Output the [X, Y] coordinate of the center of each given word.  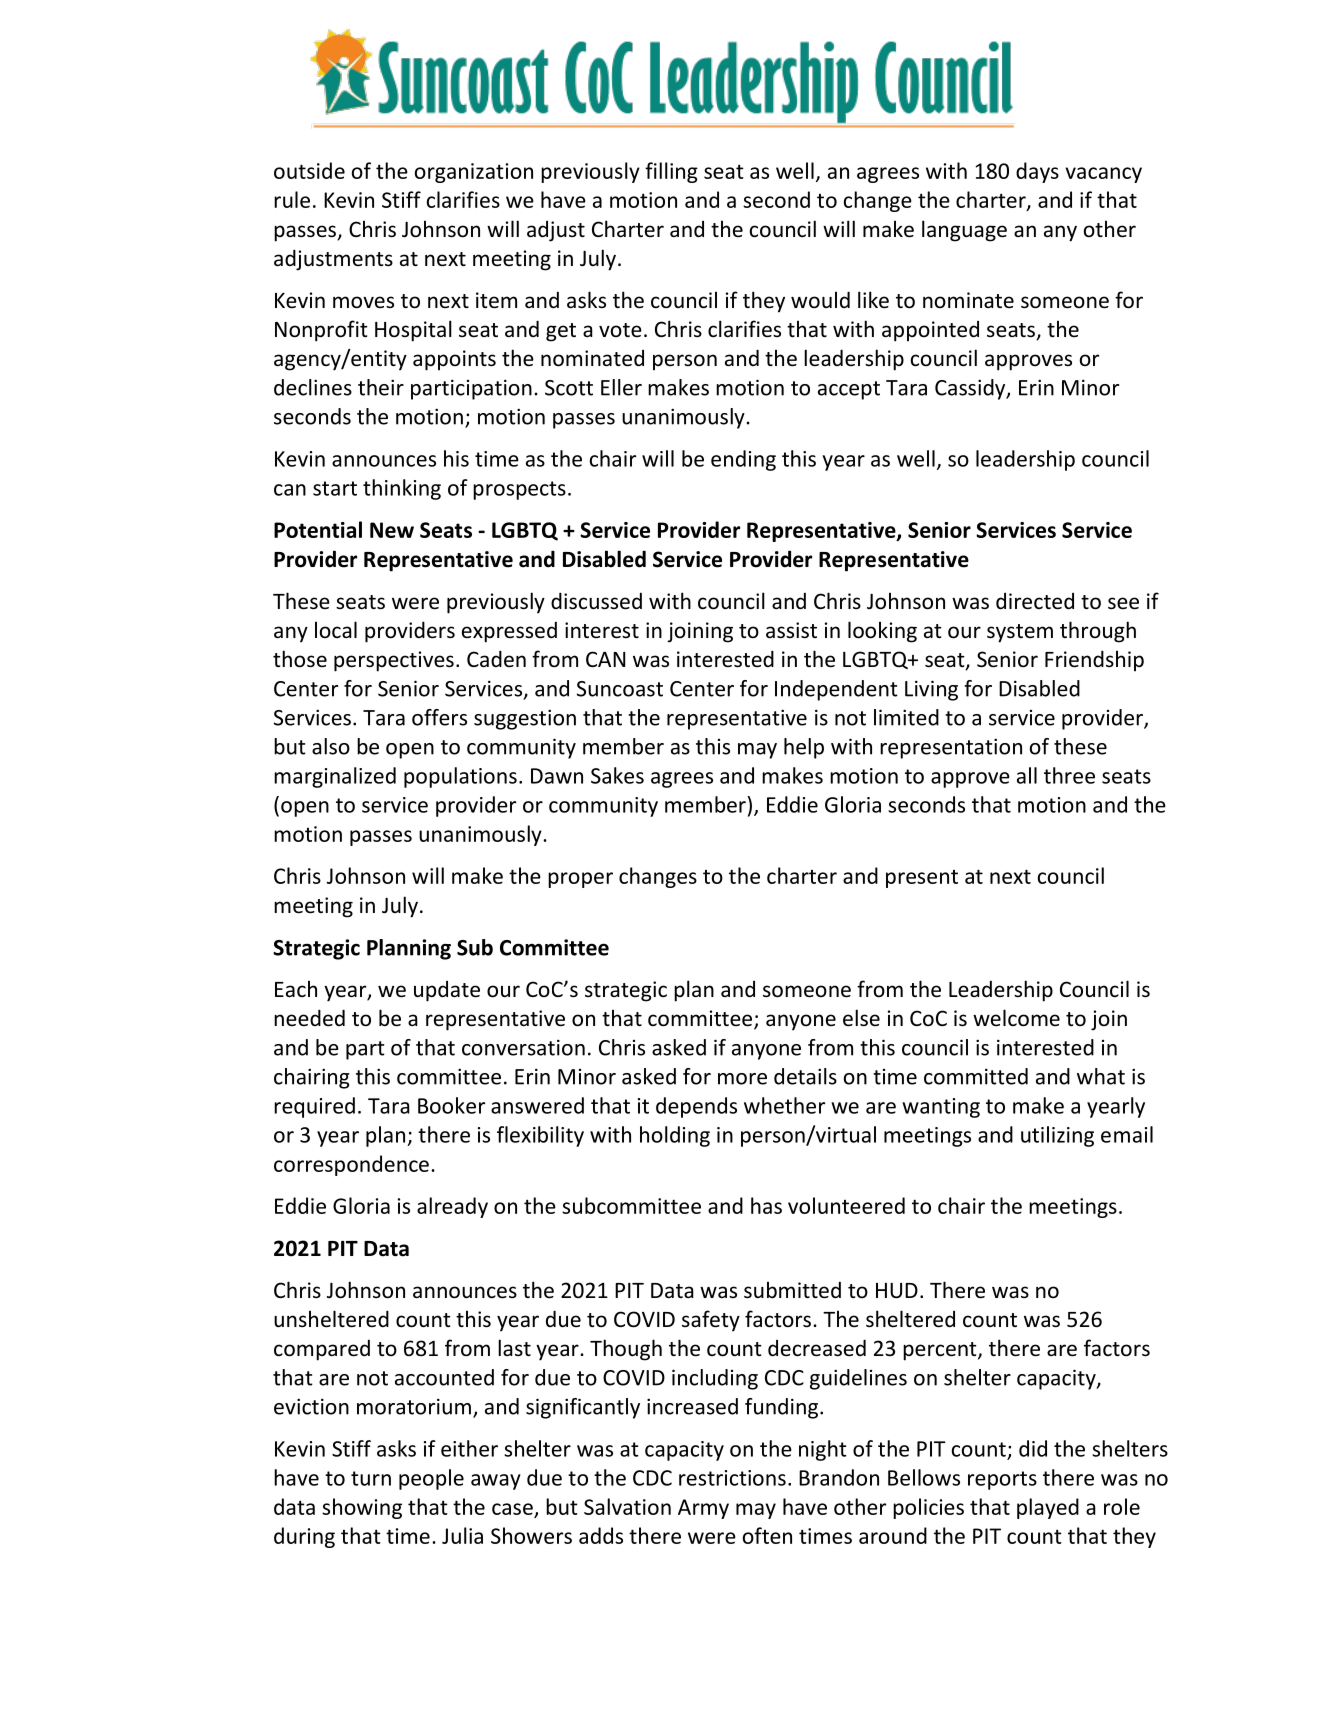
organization [474, 173]
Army [703, 1509]
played [1048, 1508]
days [1037, 172]
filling [671, 172]
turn [371, 1478]
